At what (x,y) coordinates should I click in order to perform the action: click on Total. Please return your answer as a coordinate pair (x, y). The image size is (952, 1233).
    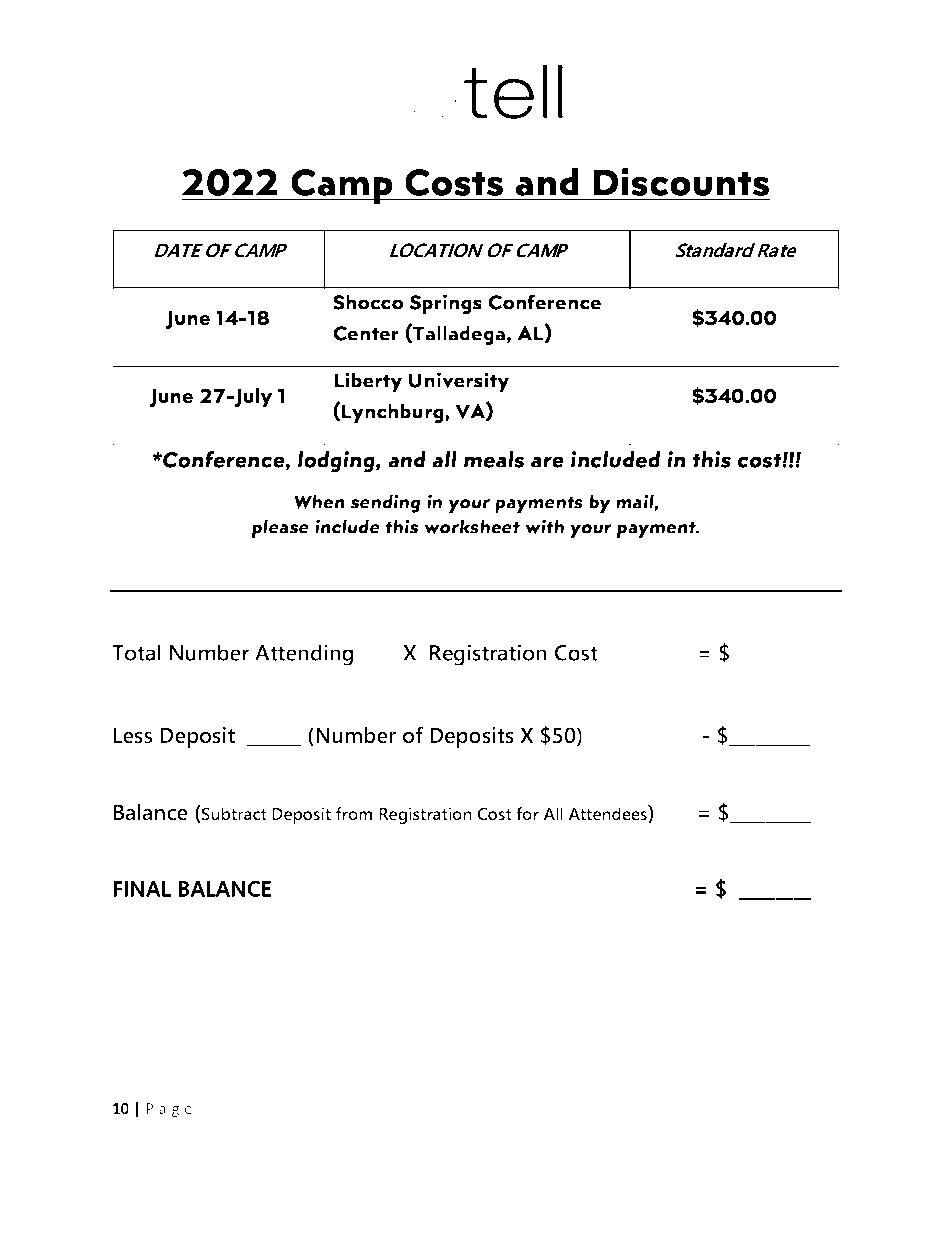
    Looking at the image, I should click on (136, 652).
